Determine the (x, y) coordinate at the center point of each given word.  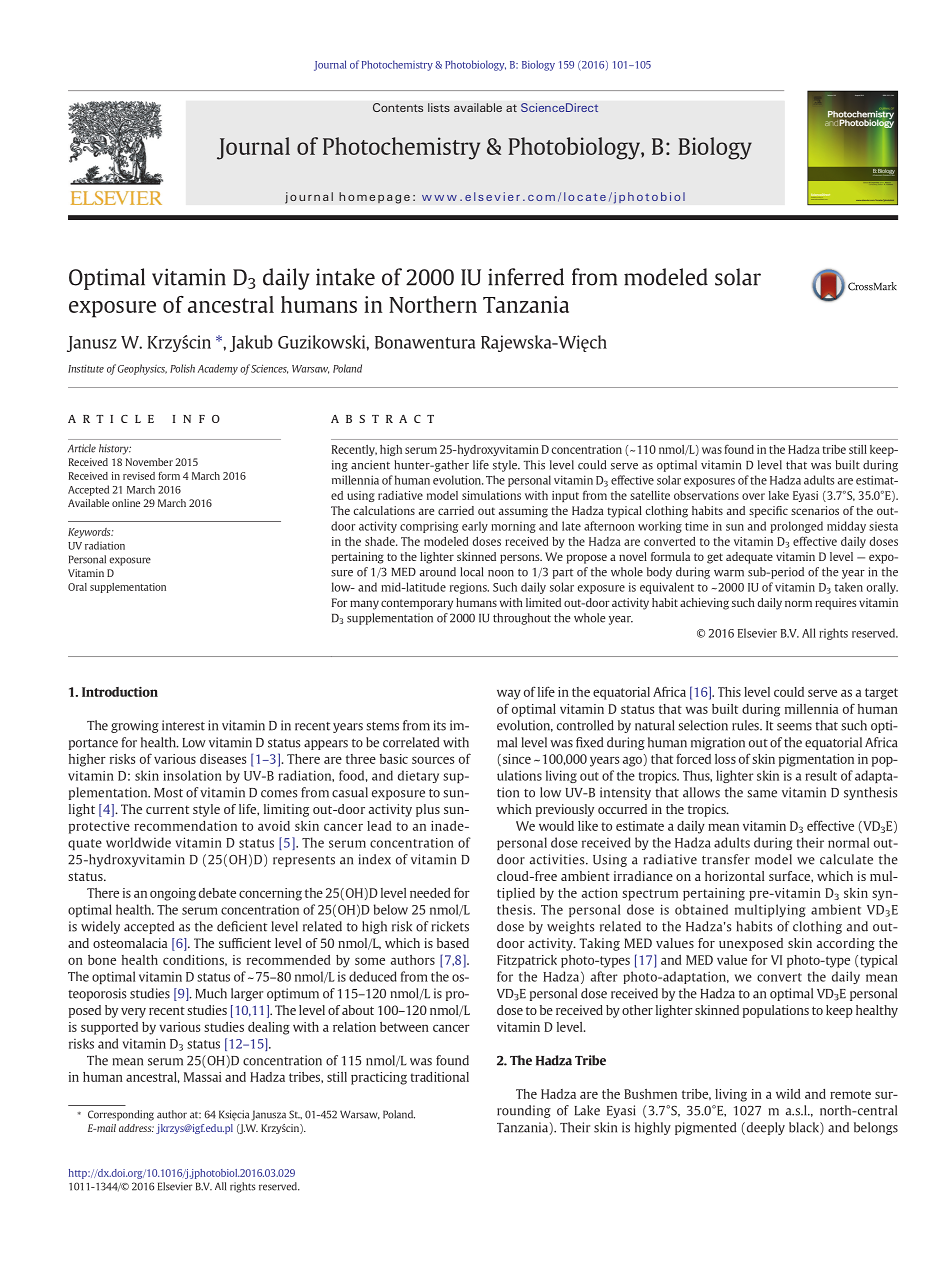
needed (430, 893)
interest (183, 725)
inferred (526, 277)
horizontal (734, 876)
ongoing (173, 894)
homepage (374, 198)
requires (835, 604)
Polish (182, 368)
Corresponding (121, 1115)
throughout (522, 619)
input (565, 496)
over (753, 496)
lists (439, 107)
